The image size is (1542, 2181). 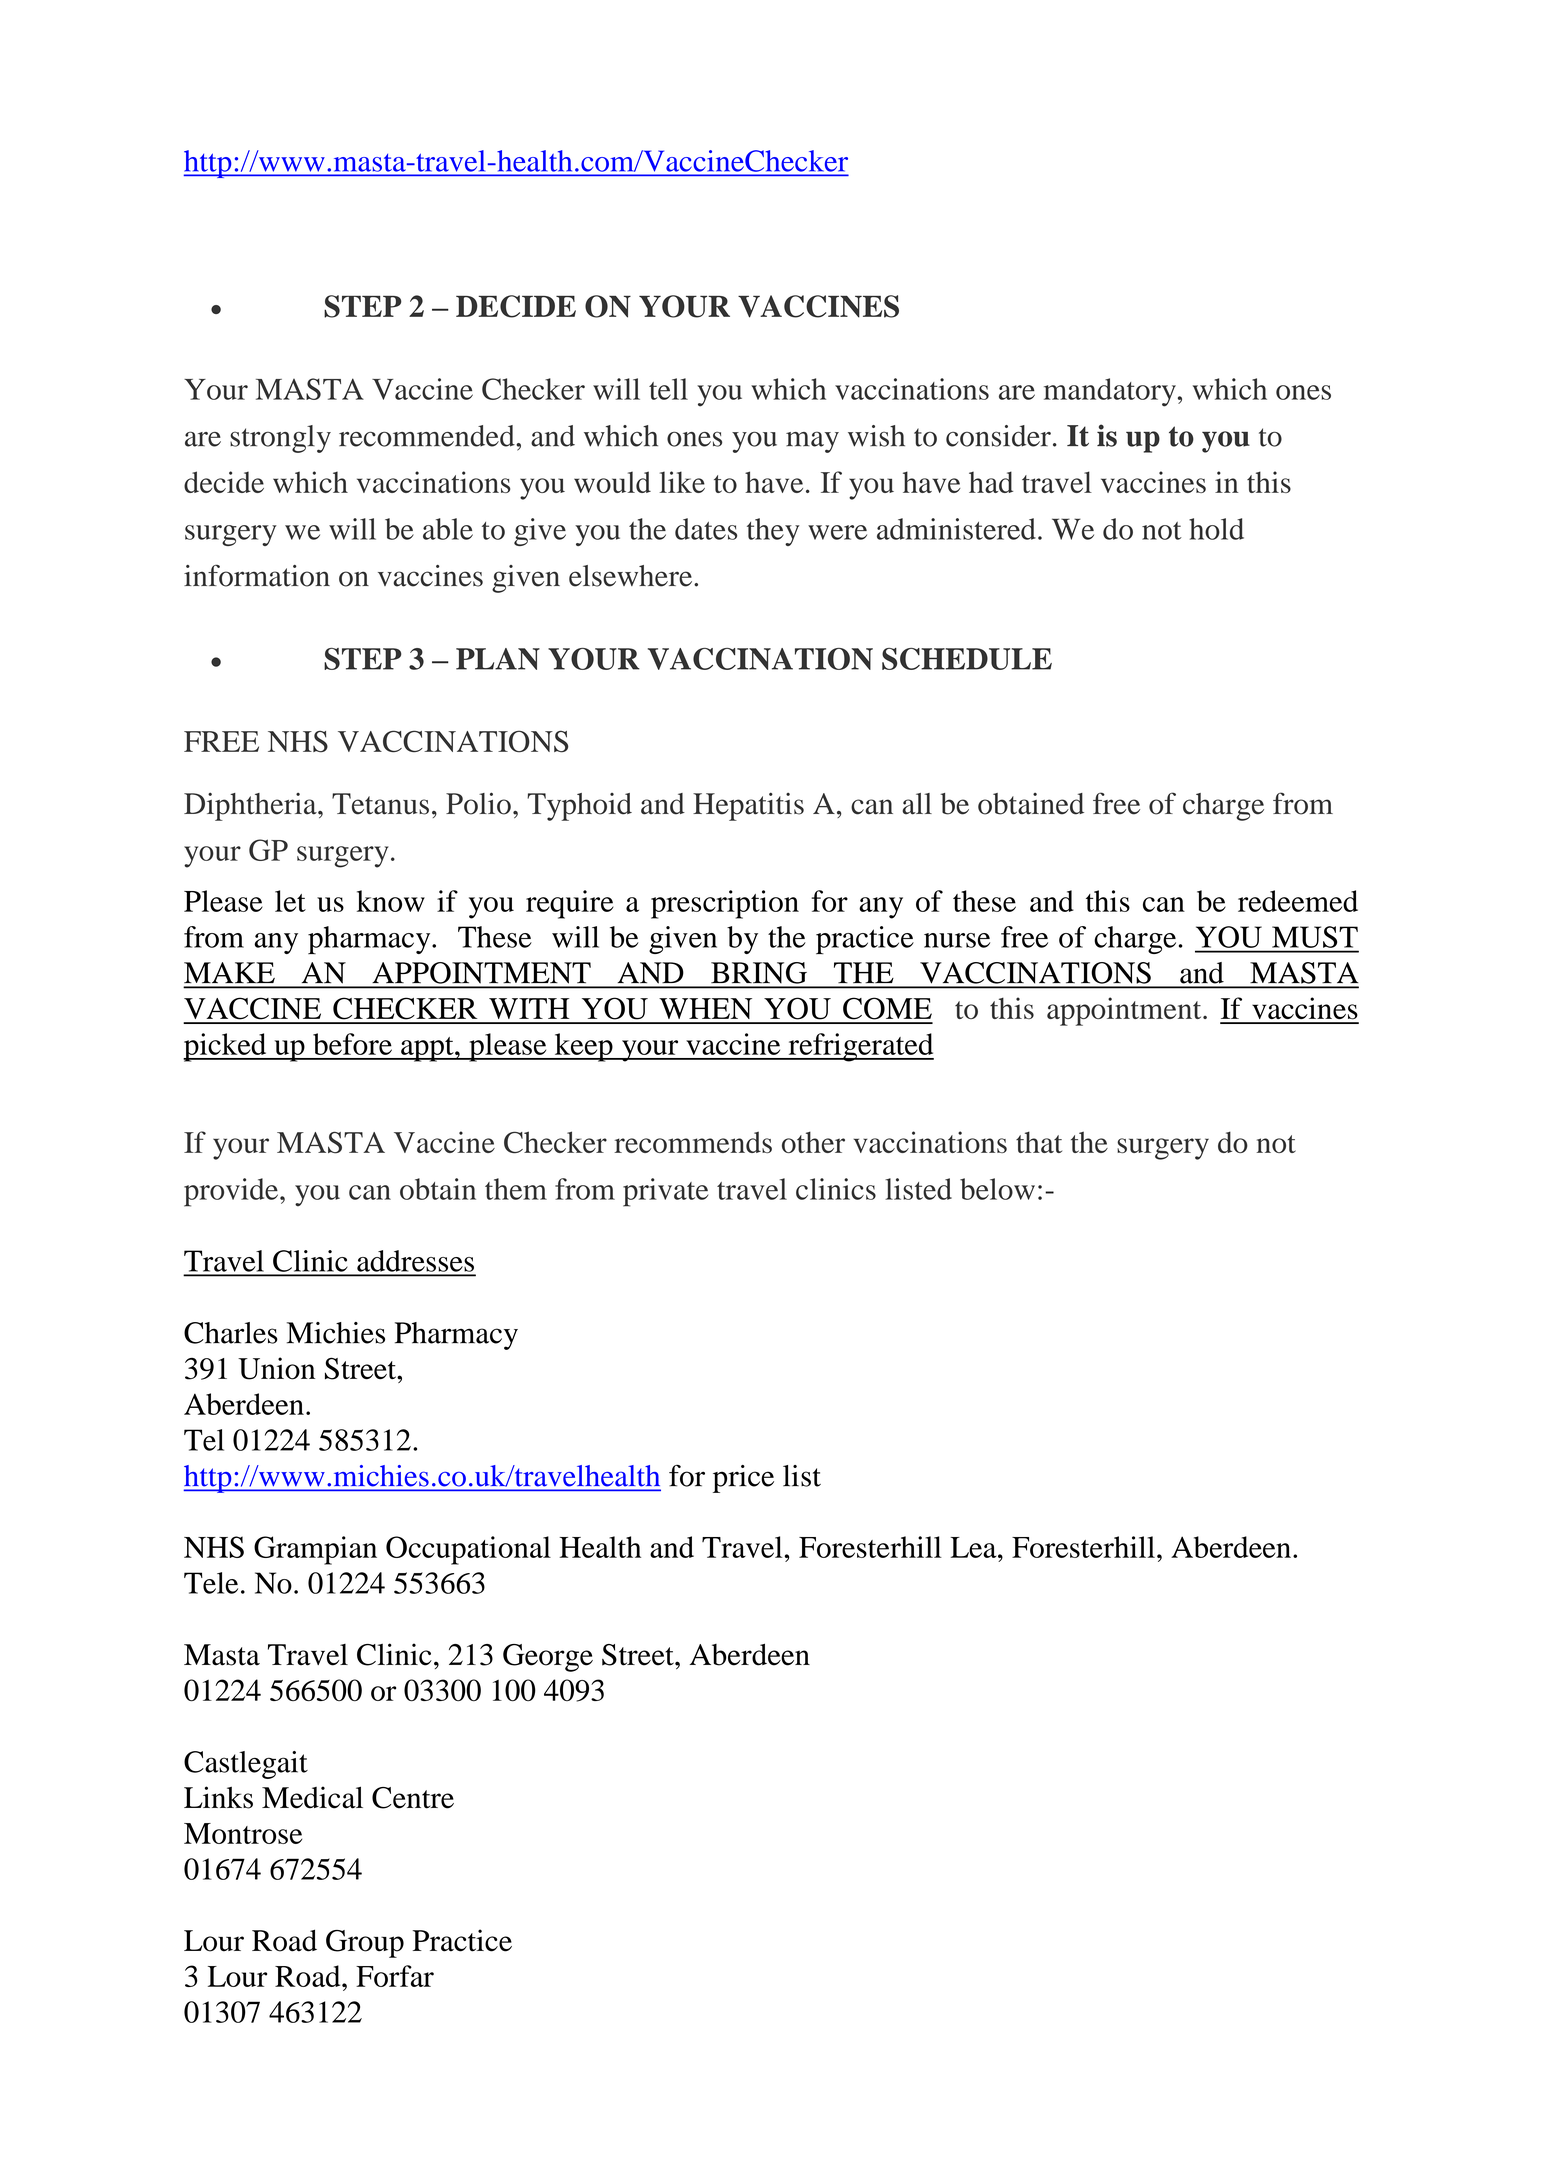 What do you see at coordinates (1039, 1142) in the screenshot?
I see `that` at bounding box center [1039, 1142].
